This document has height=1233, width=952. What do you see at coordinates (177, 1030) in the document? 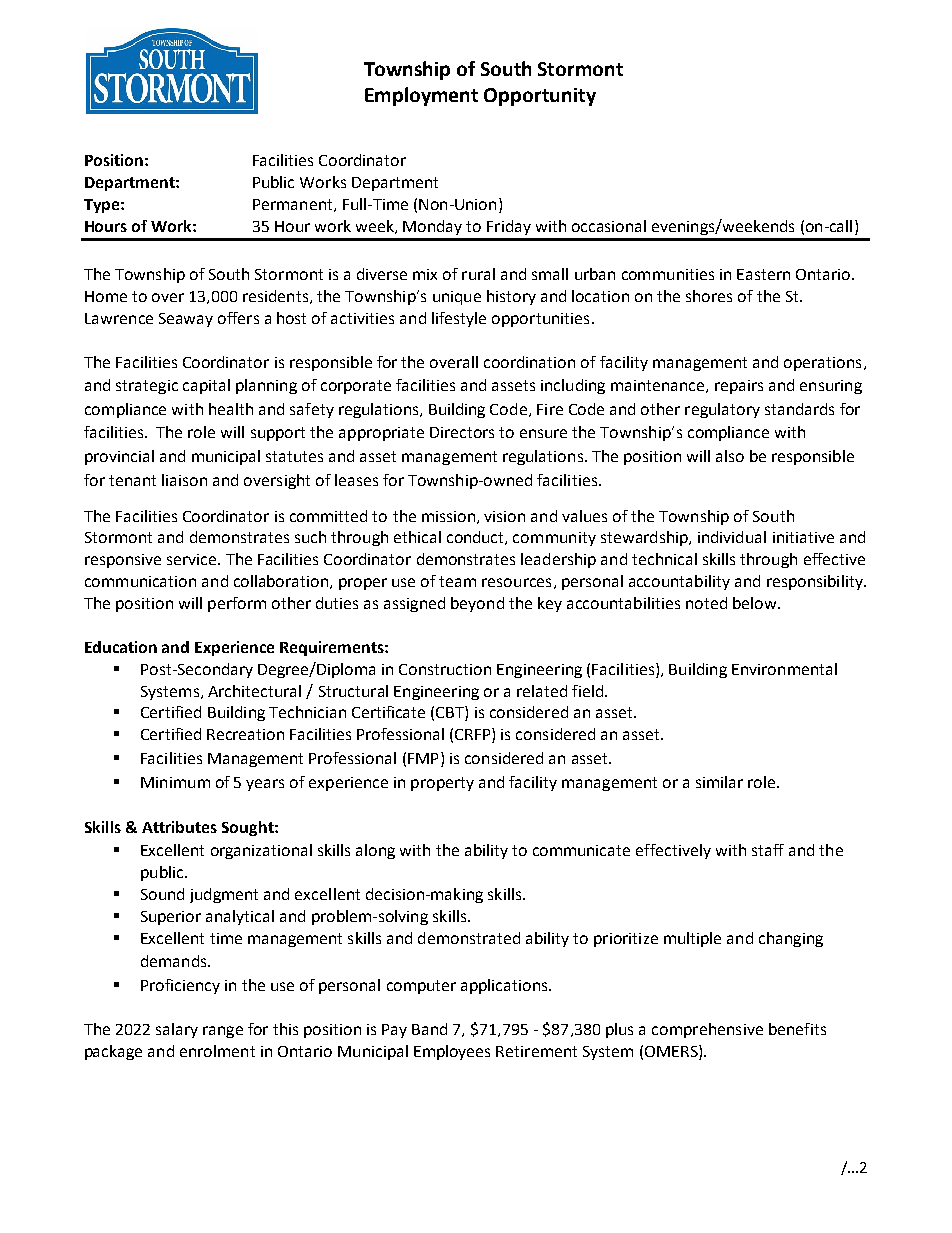
I see `salary` at bounding box center [177, 1030].
